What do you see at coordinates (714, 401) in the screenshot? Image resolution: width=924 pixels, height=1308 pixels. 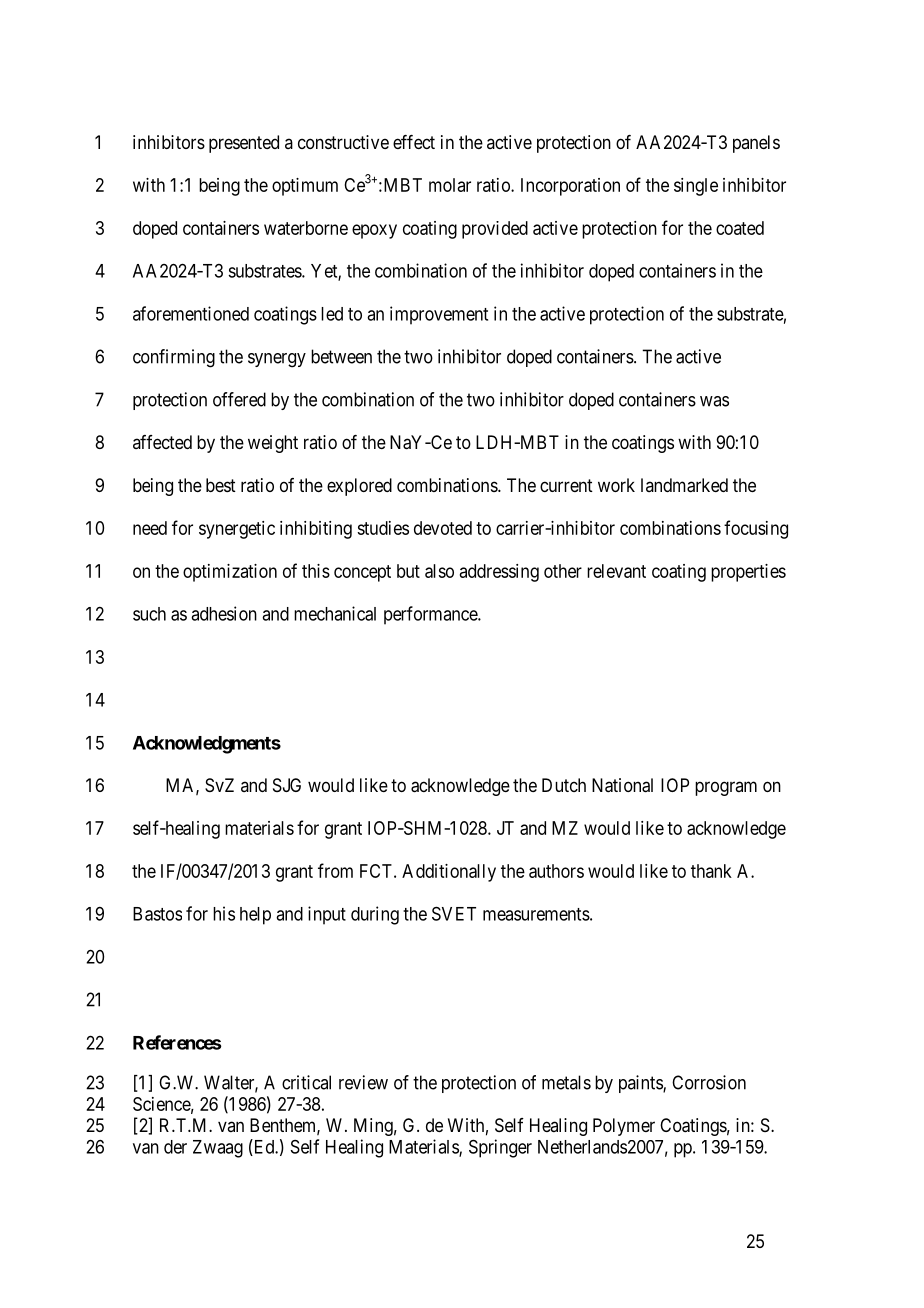 I see `was` at bounding box center [714, 401].
